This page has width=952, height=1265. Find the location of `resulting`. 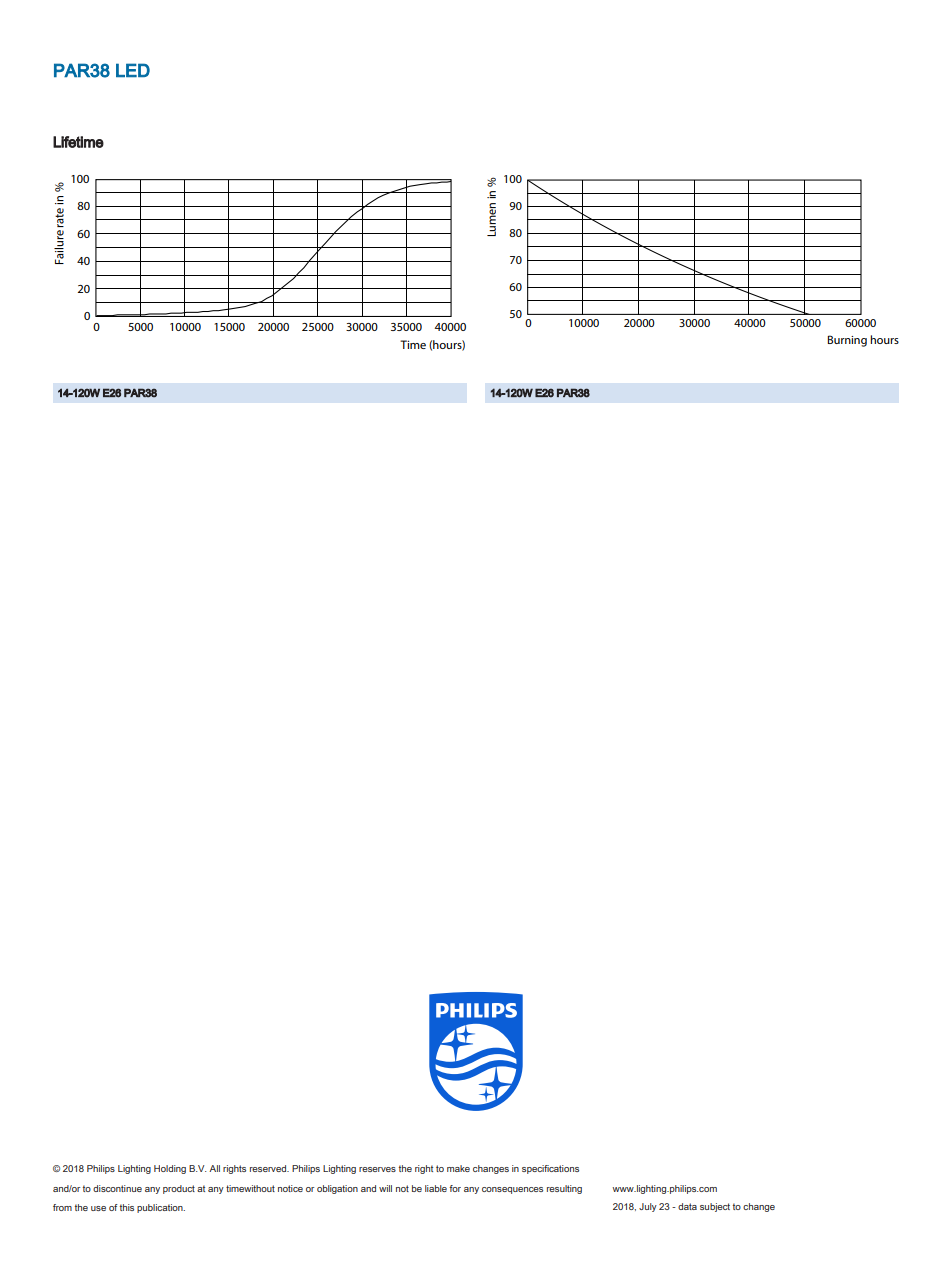

resulting is located at coordinates (564, 1189).
